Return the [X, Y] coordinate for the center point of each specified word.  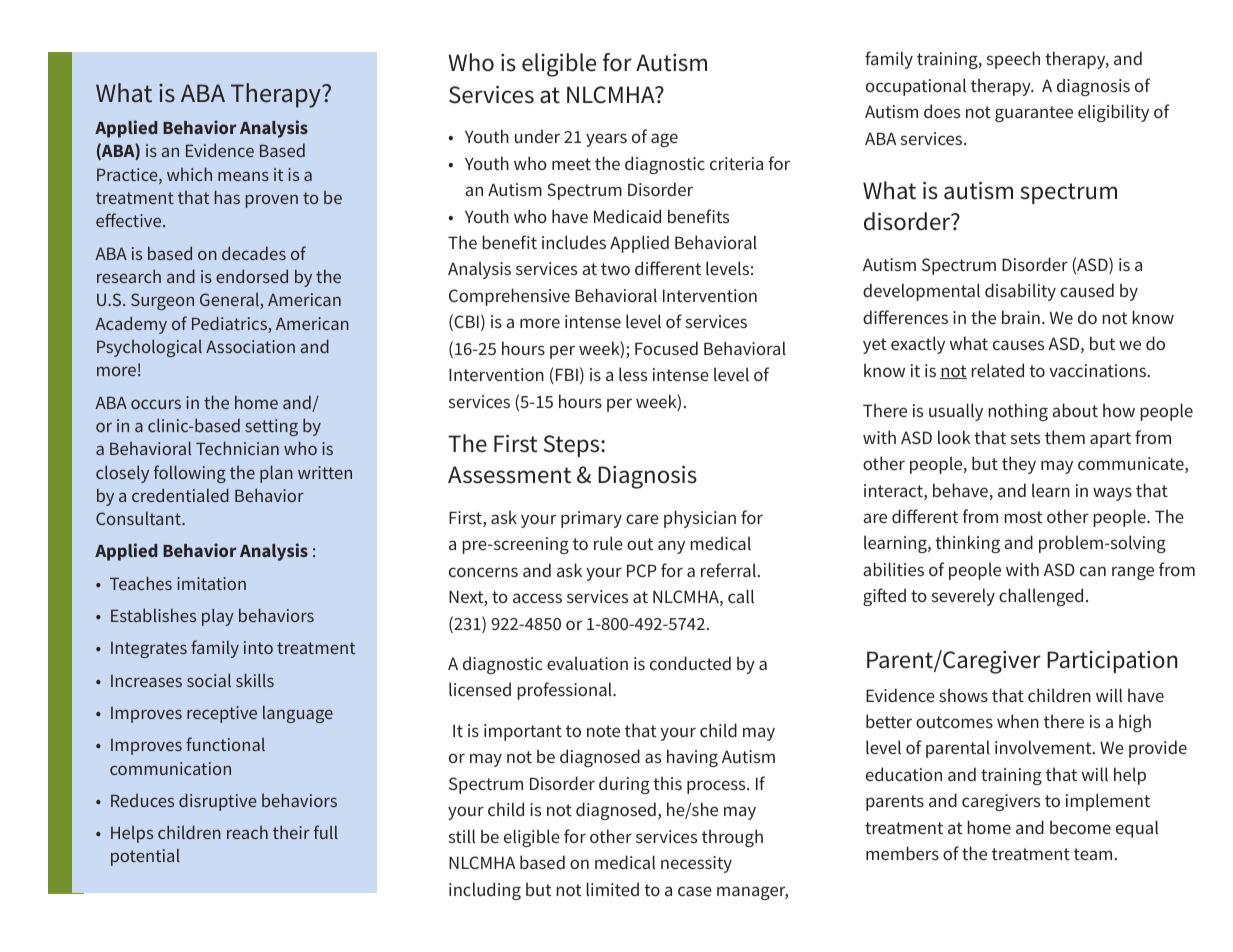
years [606, 140]
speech [1013, 60]
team [1093, 854]
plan [276, 474]
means [243, 176]
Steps [573, 446]
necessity [696, 864]
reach [247, 832]
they [1019, 465]
